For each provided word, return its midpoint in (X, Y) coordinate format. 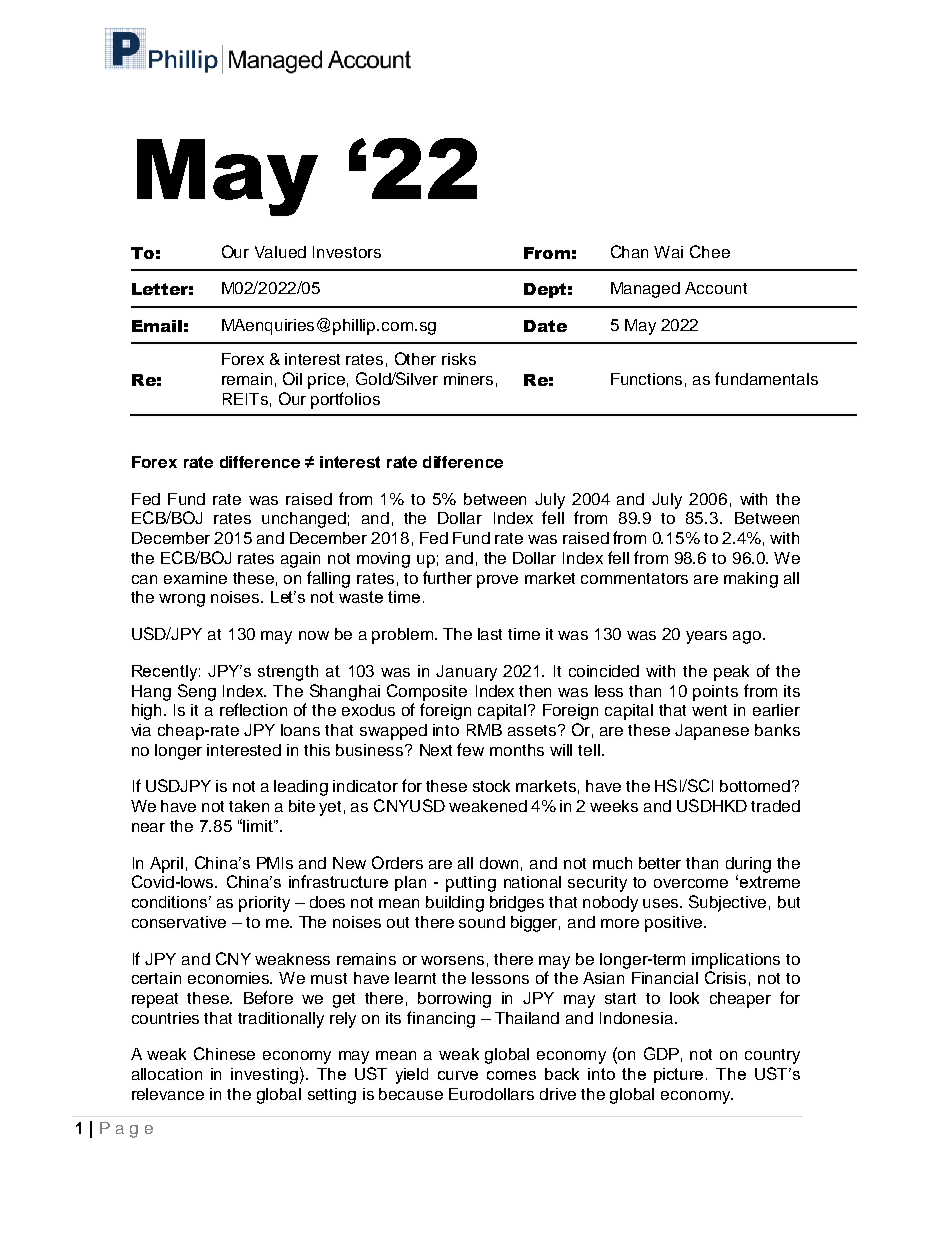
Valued (280, 252)
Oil (292, 378)
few (470, 749)
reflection (253, 709)
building (455, 904)
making (751, 580)
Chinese (224, 1053)
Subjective (727, 903)
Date (545, 326)
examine (195, 578)
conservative (179, 922)
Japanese (712, 732)
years (706, 637)
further (447, 577)
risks (459, 359)
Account (716, 288)
